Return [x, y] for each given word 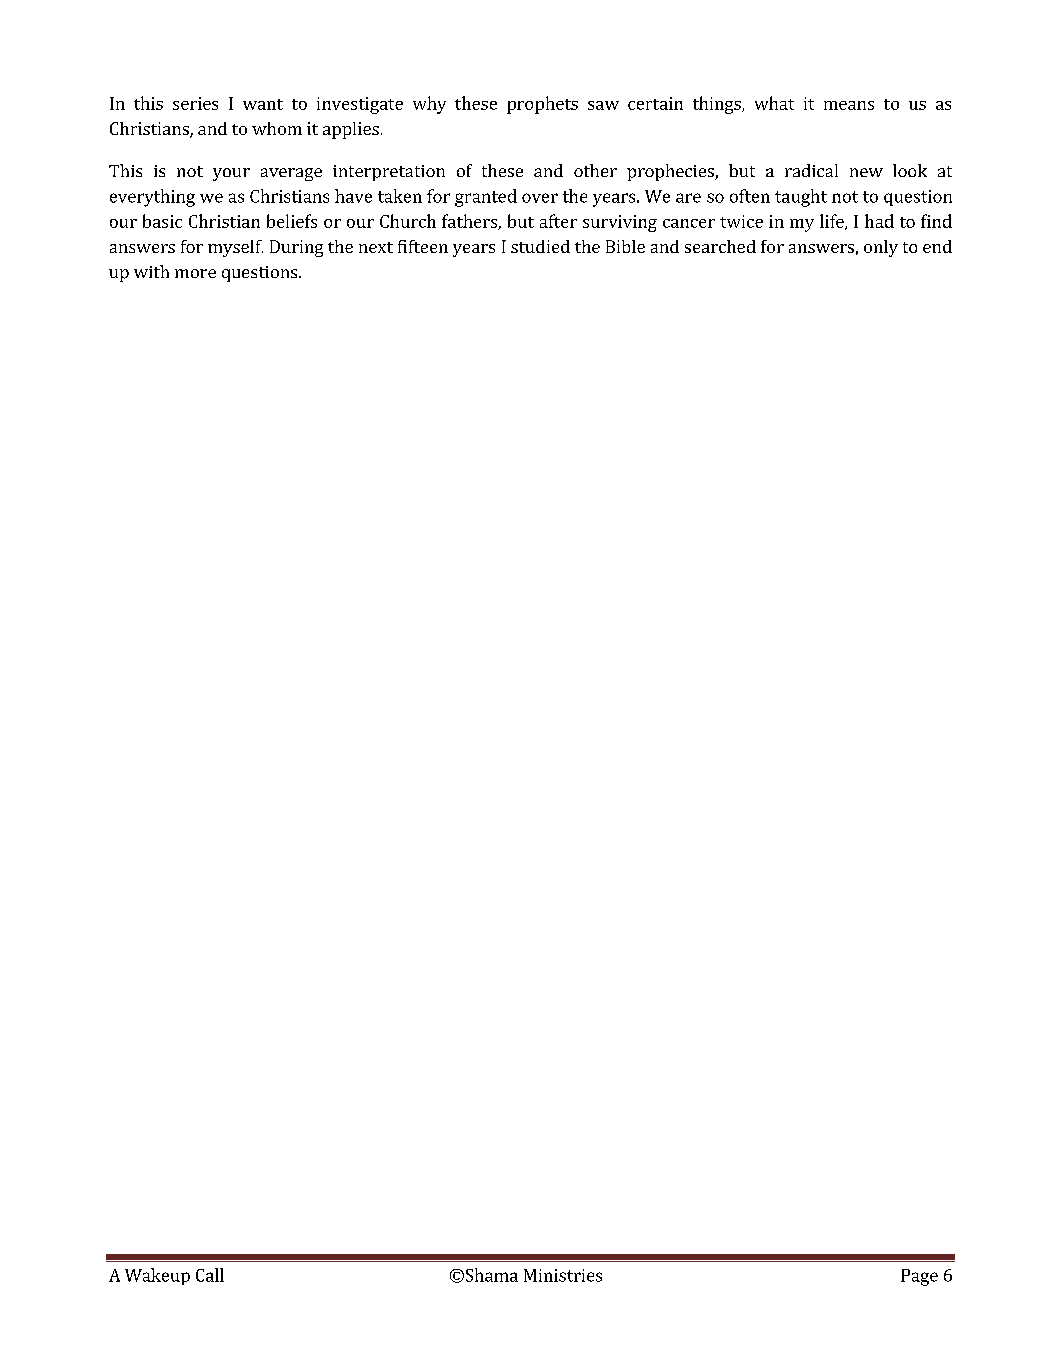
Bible [625, 246]
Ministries [563, 1275]
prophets [542, 105]
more [195, 273]
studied [540, 246]
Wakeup [157, 1276]
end [937, 246]
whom [277, 128]
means [849, 105]
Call [210, 1275]
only [881, 248]
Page [919, 1277]
